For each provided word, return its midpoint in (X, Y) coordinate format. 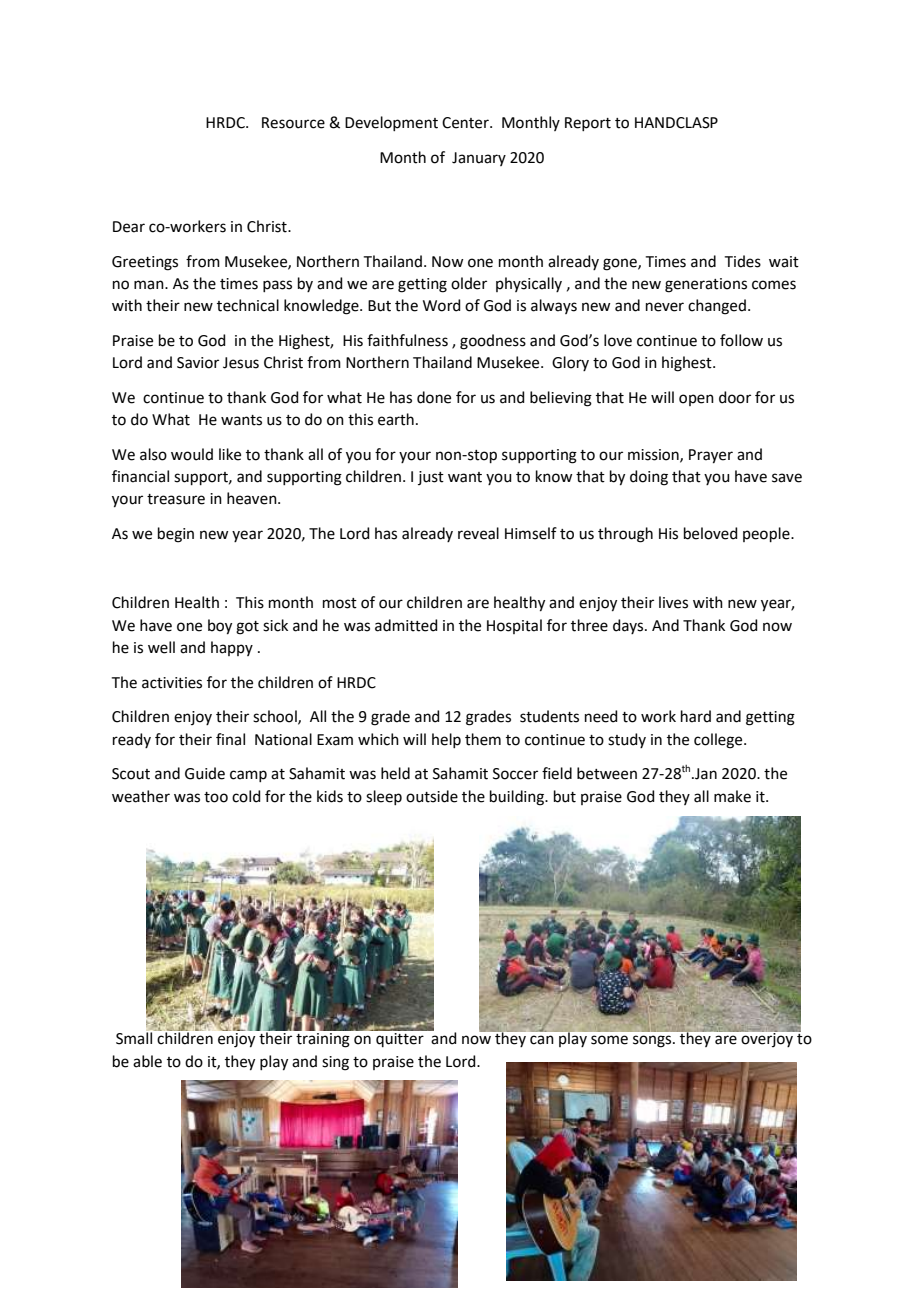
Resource (293, 123)
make (732, 796)
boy (220, 627)
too (216, 797)
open (696, 400)
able (147, 1061)
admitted (406, 625)
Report (588, 124)
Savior (198, 363)
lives (673, 602)
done (434, 397)
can (542, 1040)
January (479, 159)
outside (432, 796)
